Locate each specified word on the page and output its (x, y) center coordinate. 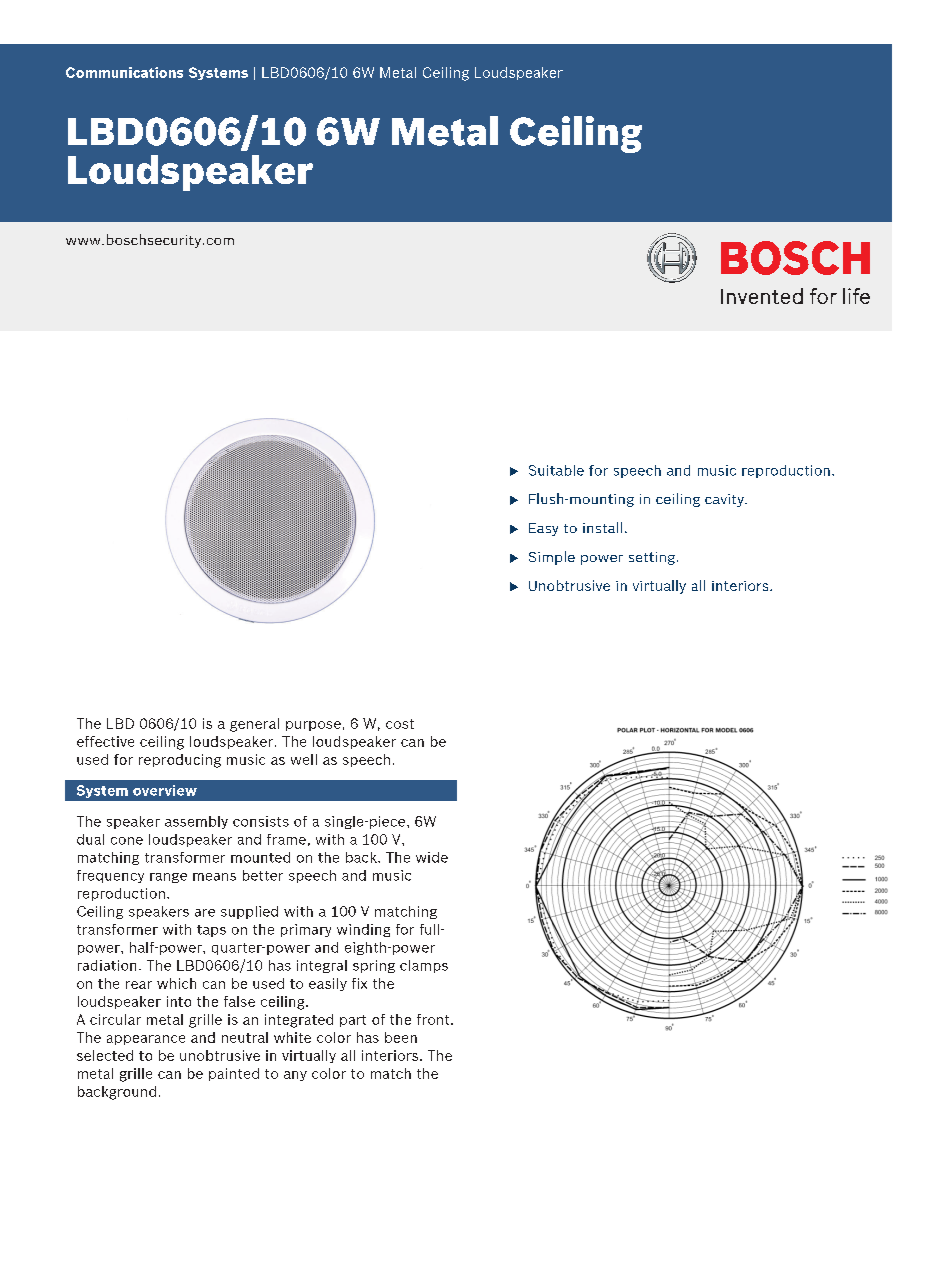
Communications (124, 72)
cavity (725, 500)
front (434, 1019)
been (401, 1037)
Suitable (556, 470)
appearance (146, 1040)
